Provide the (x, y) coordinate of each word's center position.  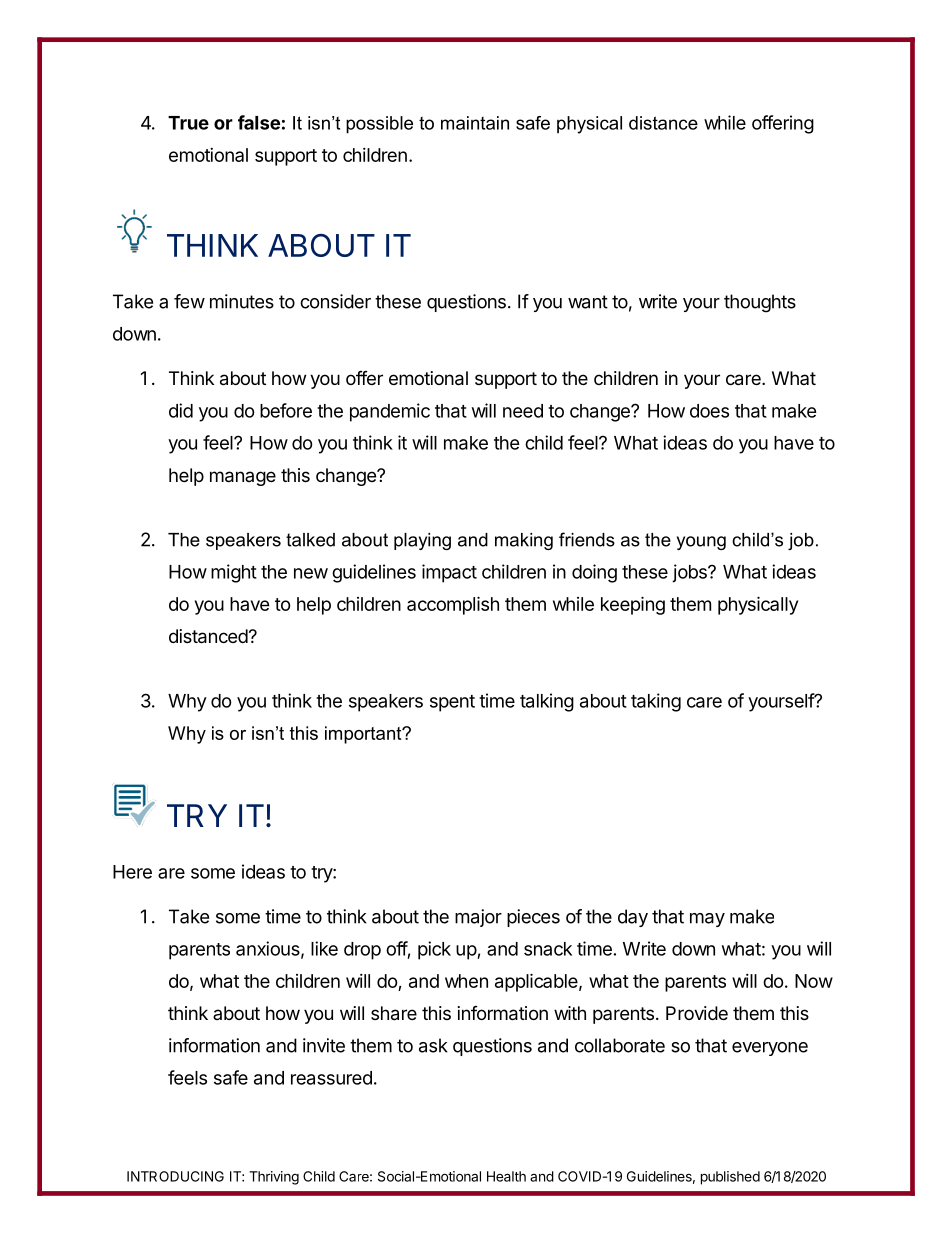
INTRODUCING (175, 1176)
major (478, 918)
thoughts (760, 303)
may (707, 920)
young (701, 543)
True (188, 123)
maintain (475, 123)
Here (132, 872)
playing (422, 541)
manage (243, 478)
